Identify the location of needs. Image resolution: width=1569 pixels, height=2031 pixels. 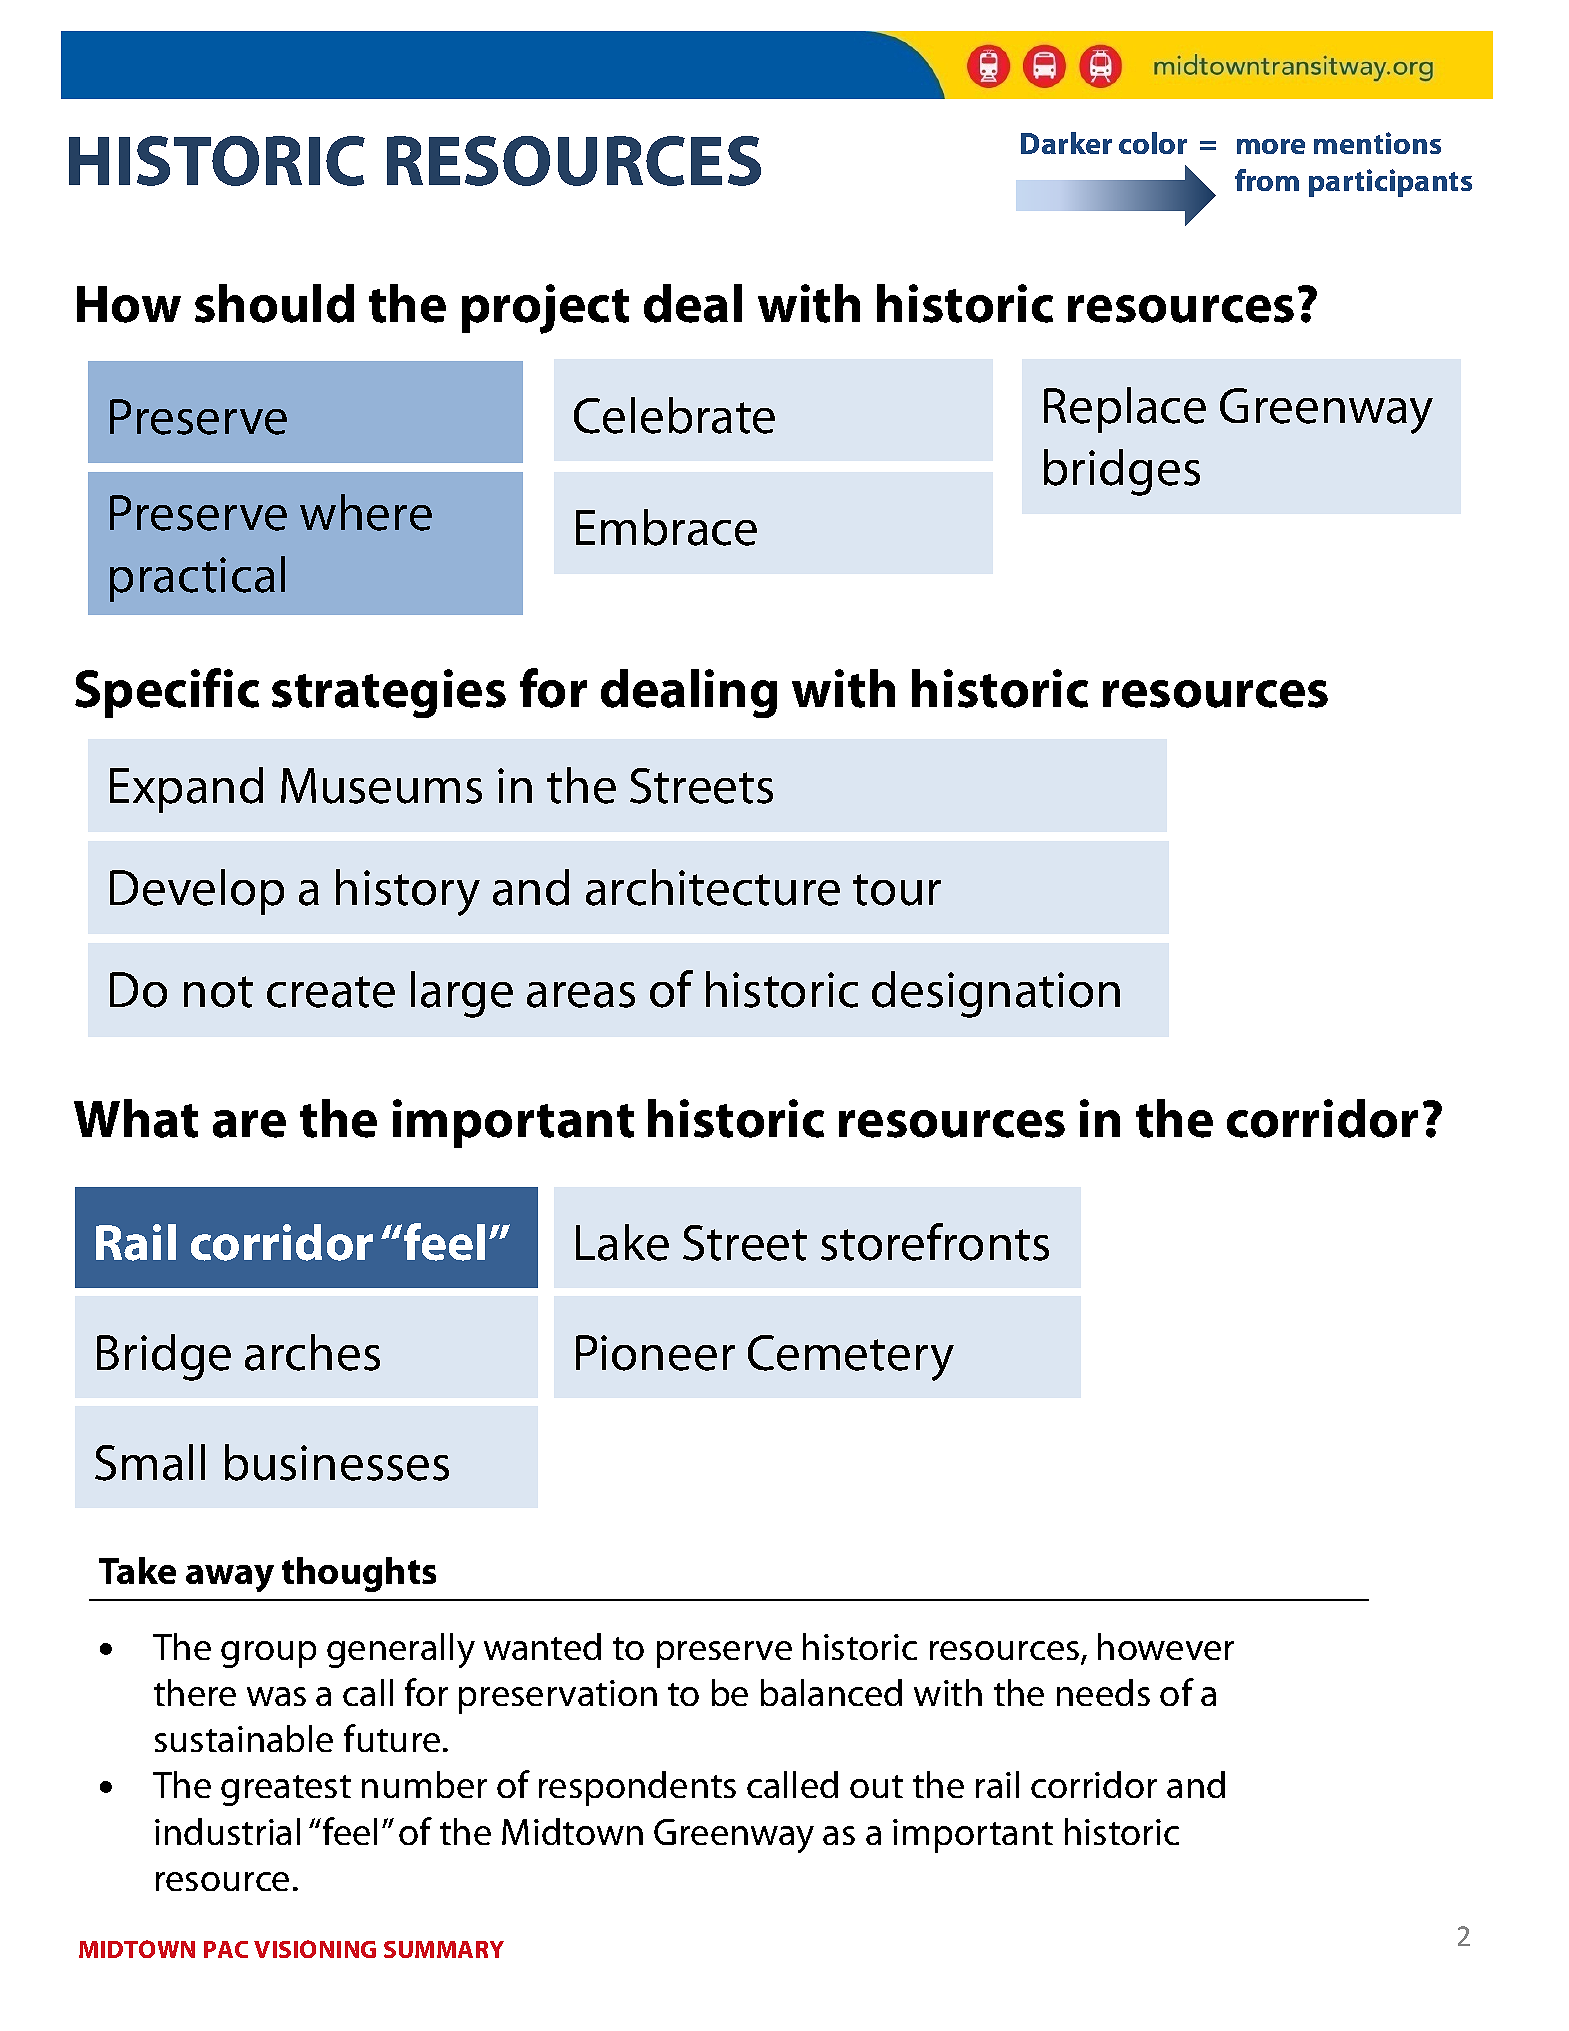
(1103, 1692).
